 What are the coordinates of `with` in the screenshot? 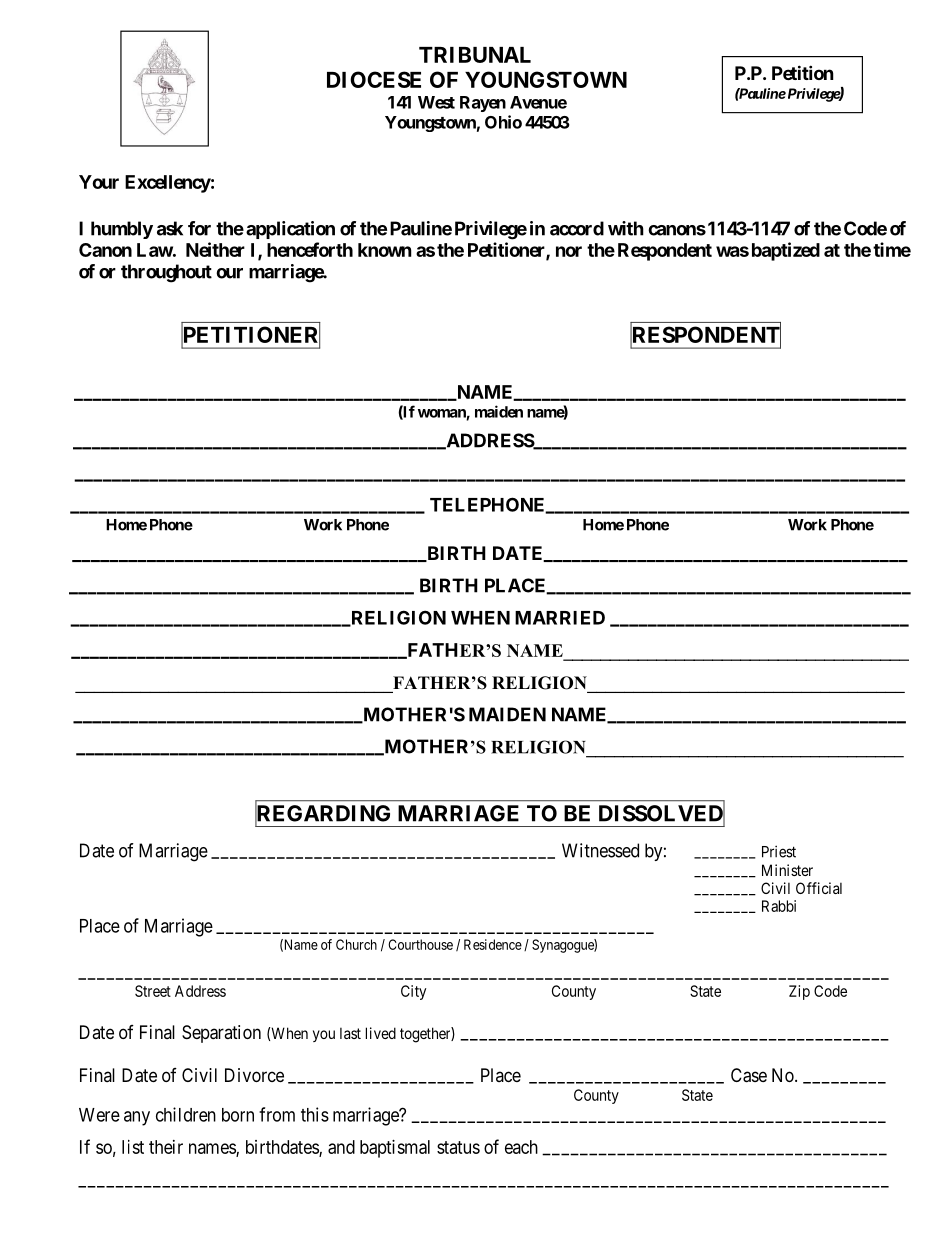 It's located at (626, 228).
